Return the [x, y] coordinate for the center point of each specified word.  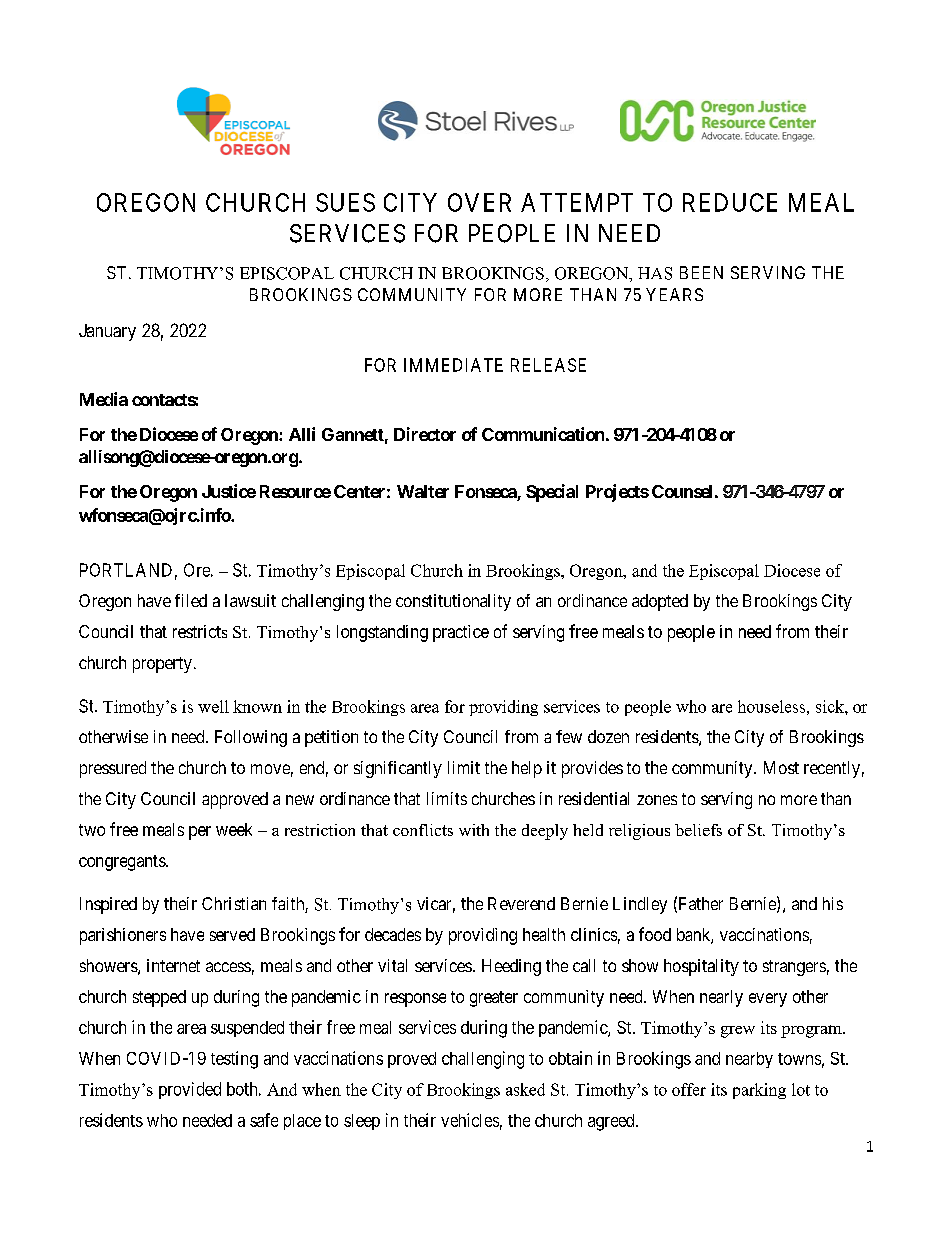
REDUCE [730, 202]
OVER [479, 202]
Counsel [682, 491]
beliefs [698, 830]
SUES [345, 202]
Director [425, 434]
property [162, 665]
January [107, 332]
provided [190, 1090]
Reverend [521, 903]
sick [831, 706]
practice [461, 633]
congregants [123, 863]
